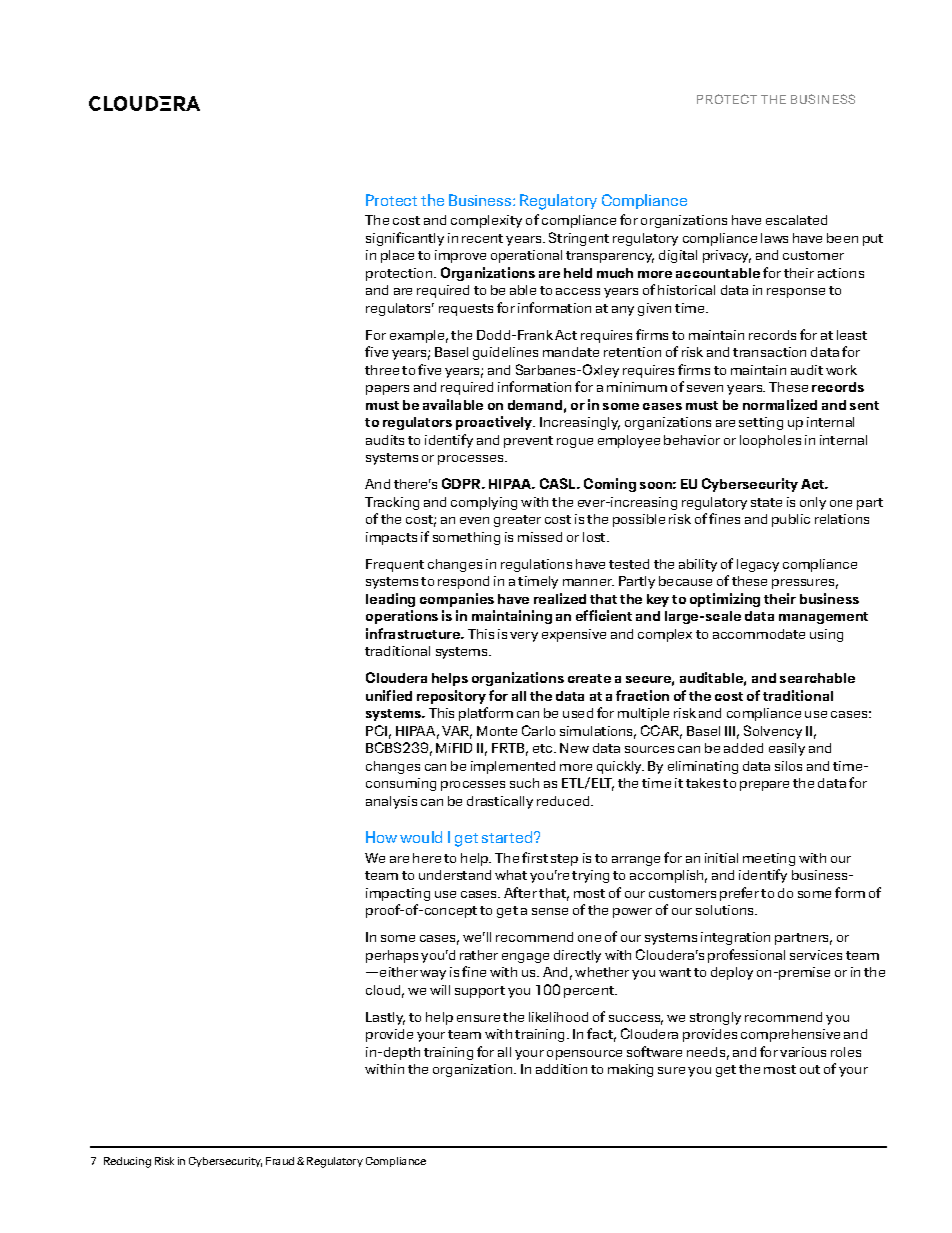 The height and width of the screenshot is (1233, 952). I want to click on How, so click(381, 837).
